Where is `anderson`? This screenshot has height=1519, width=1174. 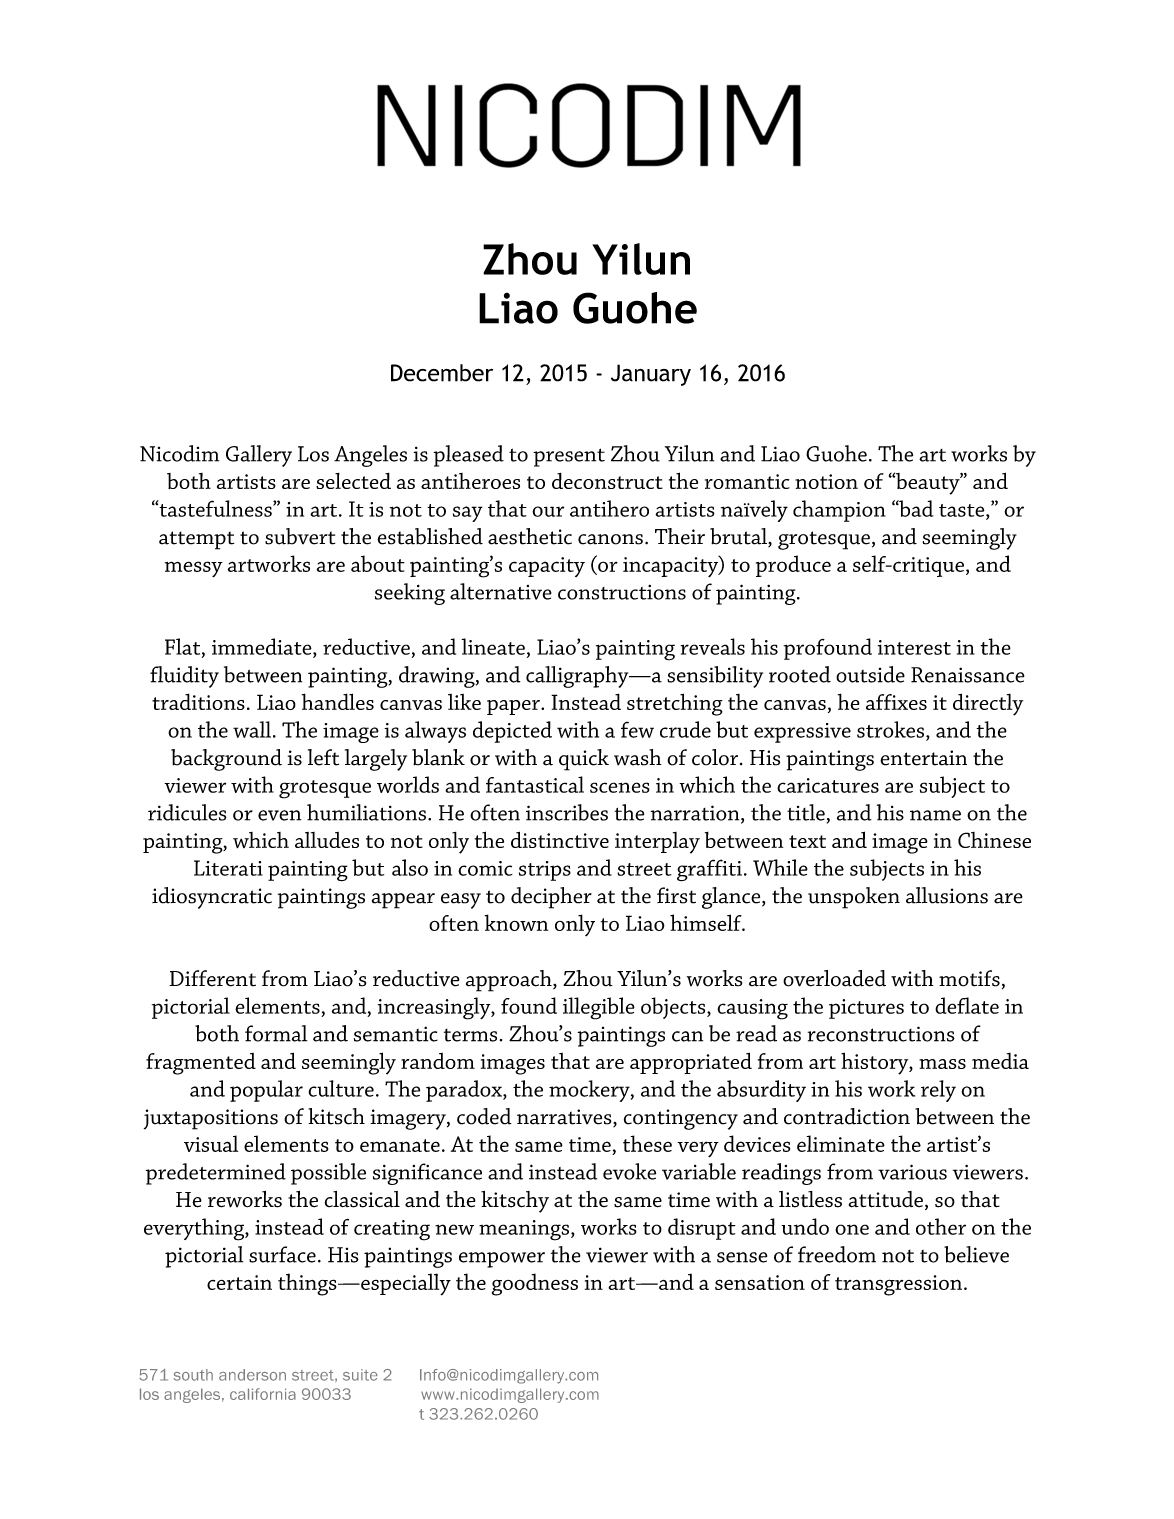
anderson is located at coordinates (252, 1375).
